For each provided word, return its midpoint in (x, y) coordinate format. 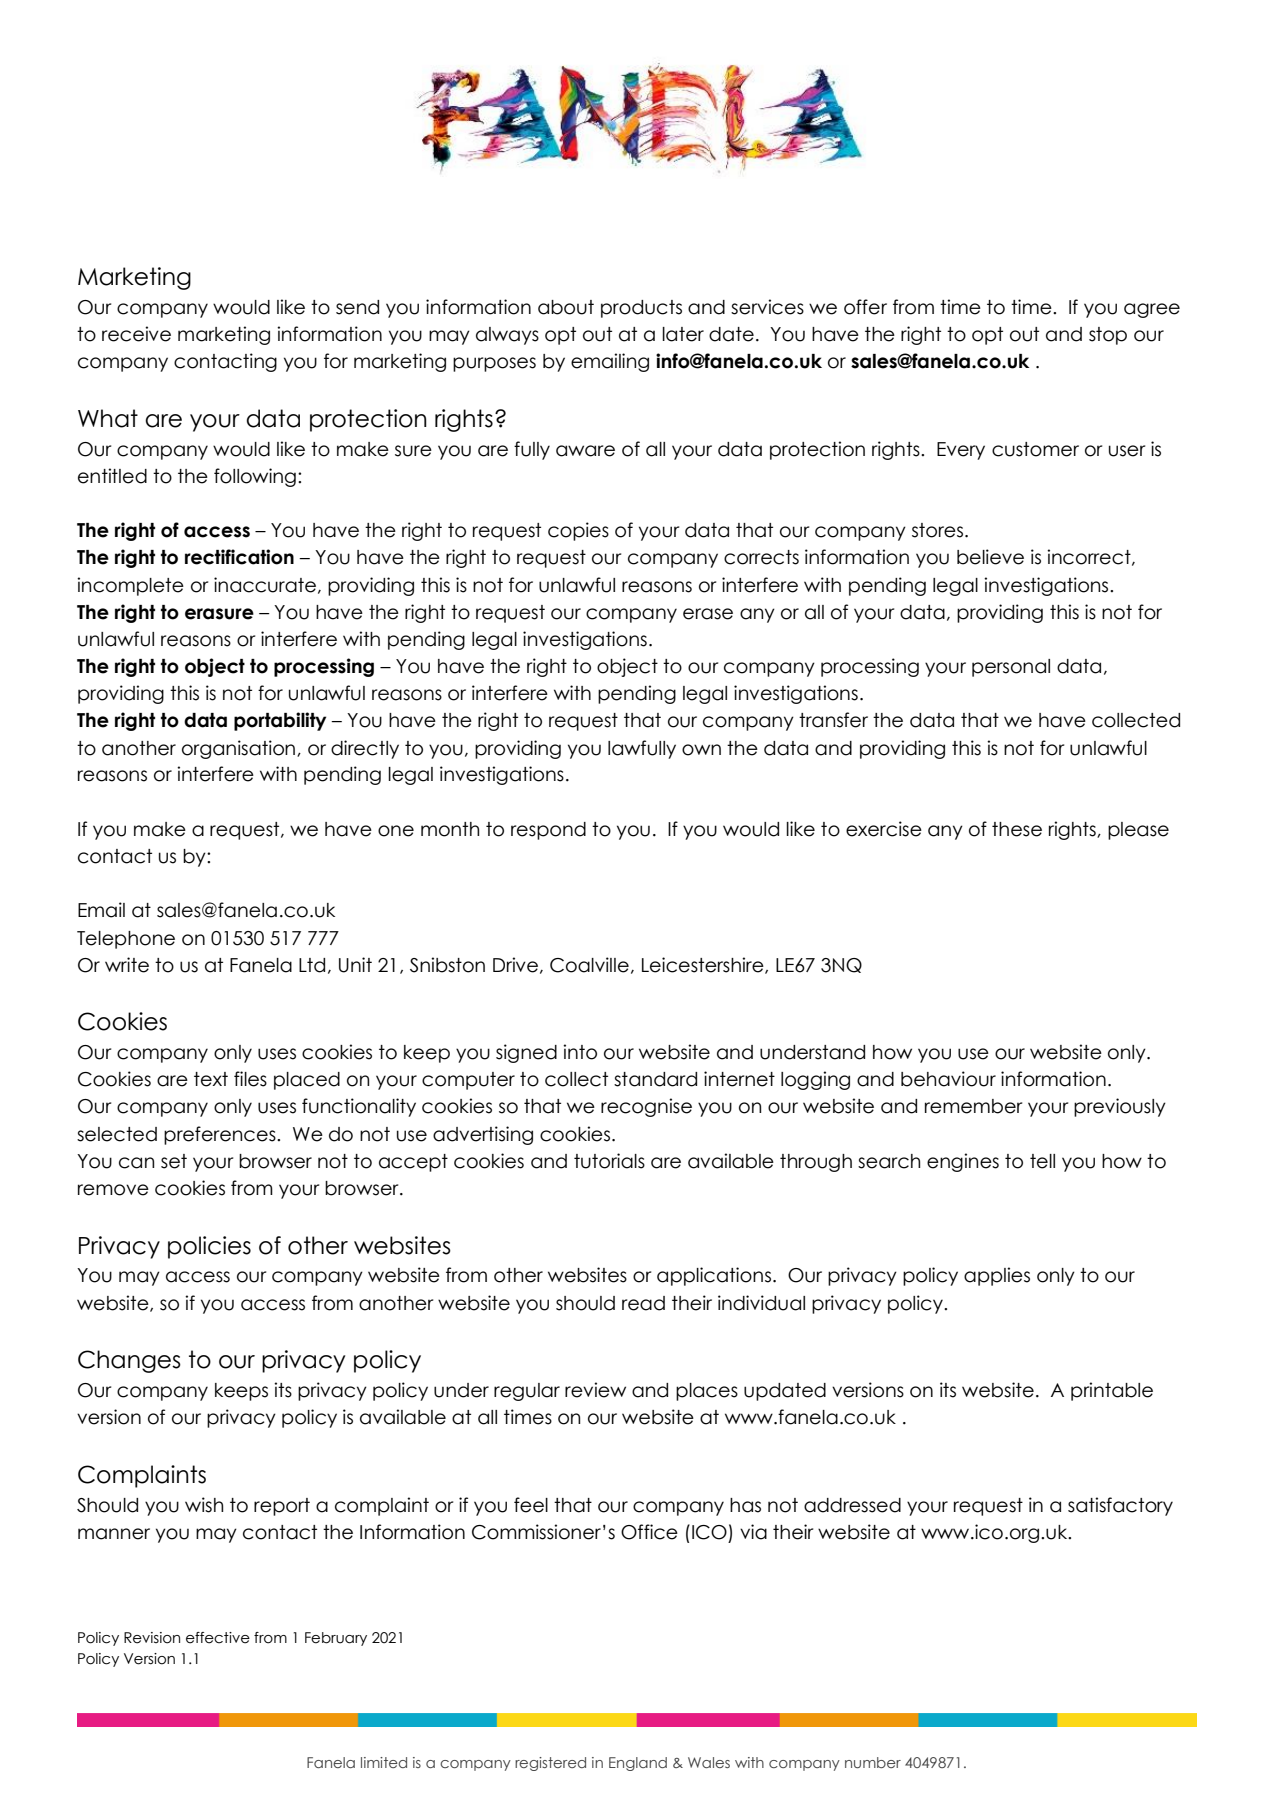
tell (1042, 1161)
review (595, 1390)
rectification (239, 557)
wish (204, 1505)
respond (548, 831)
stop (1108, 336)
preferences (221, 1135)
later (683, 334)
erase (708, 614)
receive (136, 334)
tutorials (609, 1161)
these (1017, 829)
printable (1112, 1391)
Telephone (126, 940)
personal (1011, 668)
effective (218, 1638)
